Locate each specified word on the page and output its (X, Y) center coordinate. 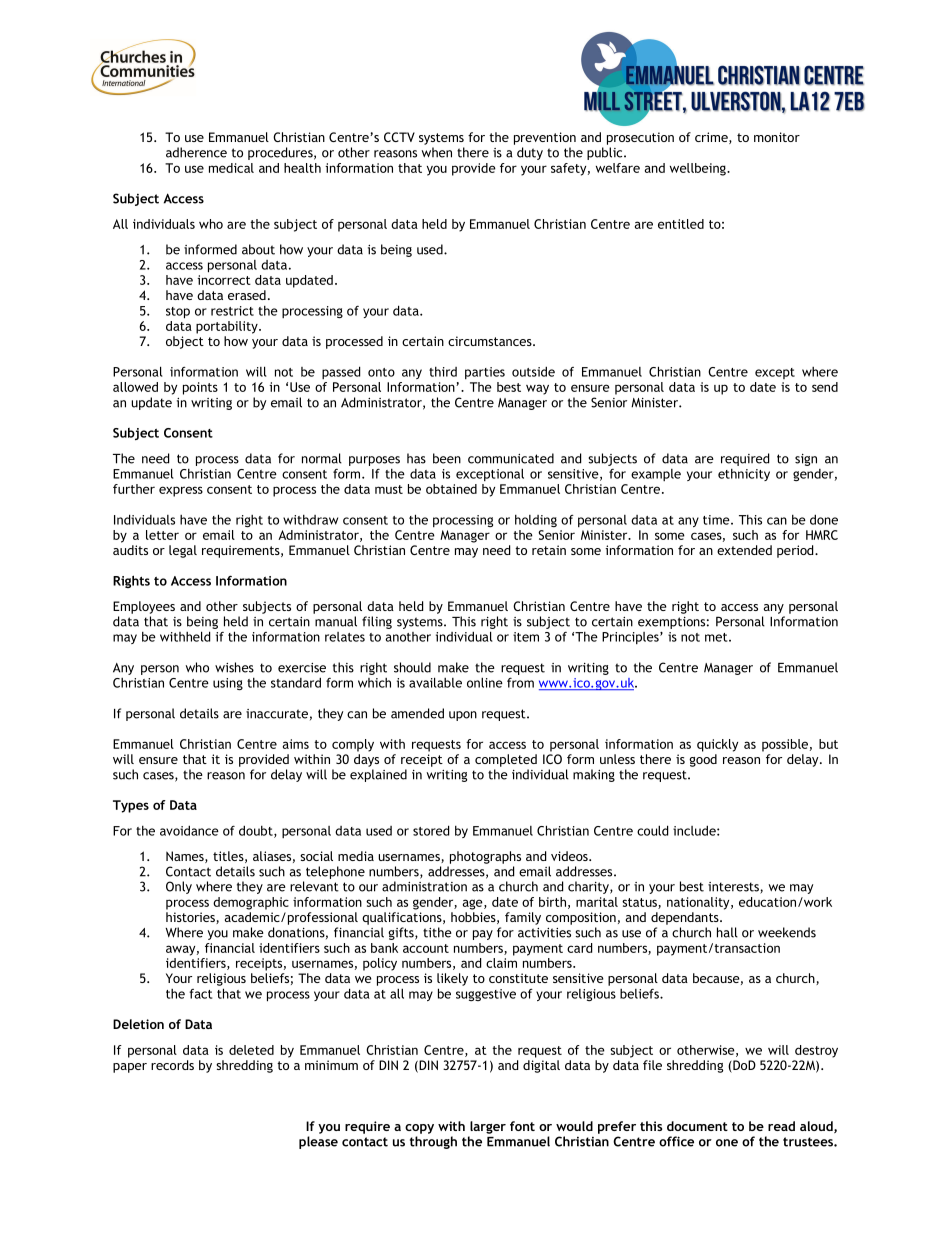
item (526, 637)
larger (488, 1127)
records (172, 1065)
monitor (777, 137)
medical (231, 168)
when (437, 152)
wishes (234, 667)
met (717, 637)
